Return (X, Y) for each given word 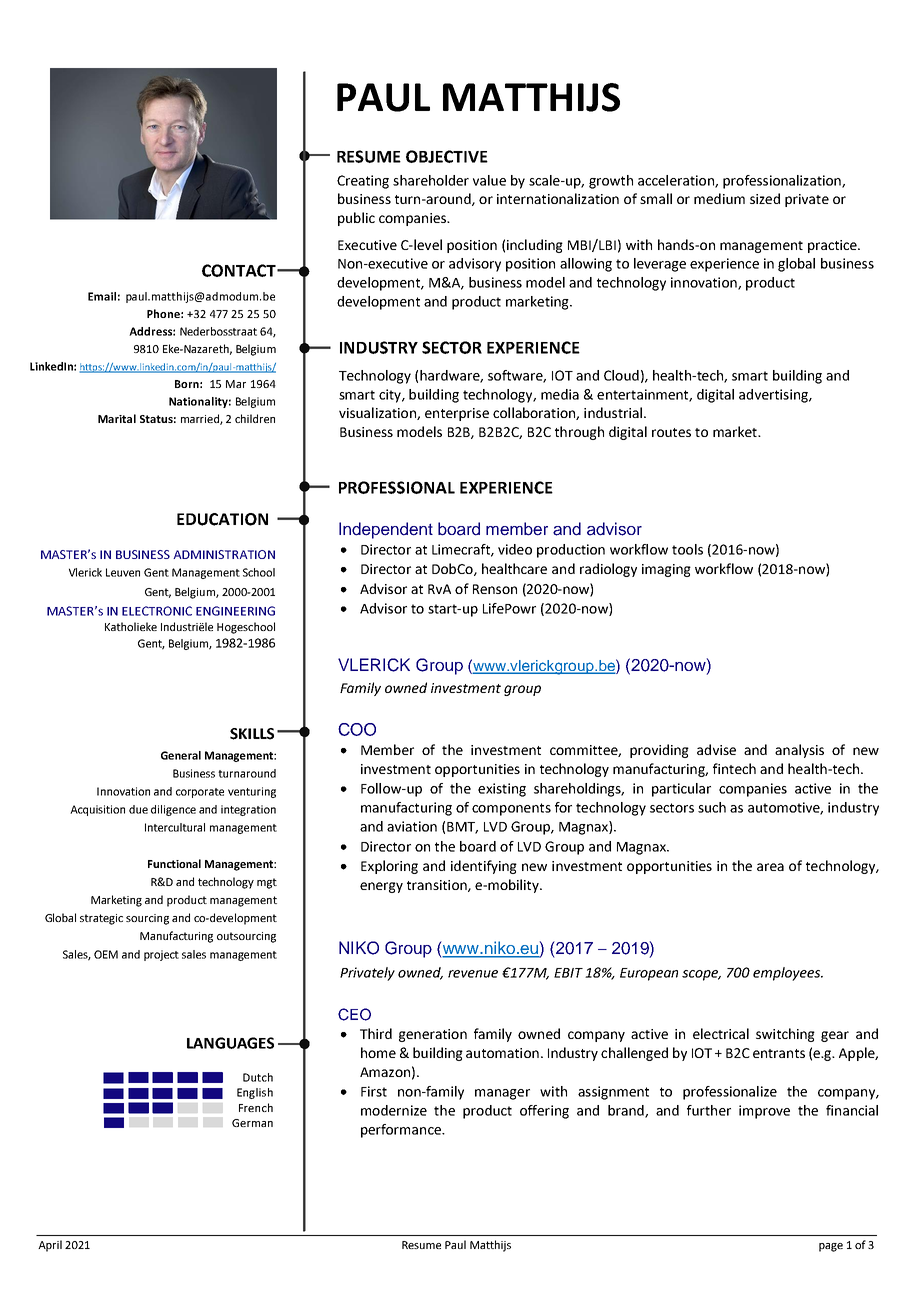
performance (402, 1131)
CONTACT (240, 270)
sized (765, 198)
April (50, 1246)
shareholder (431, 180)
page (831, 1247)
